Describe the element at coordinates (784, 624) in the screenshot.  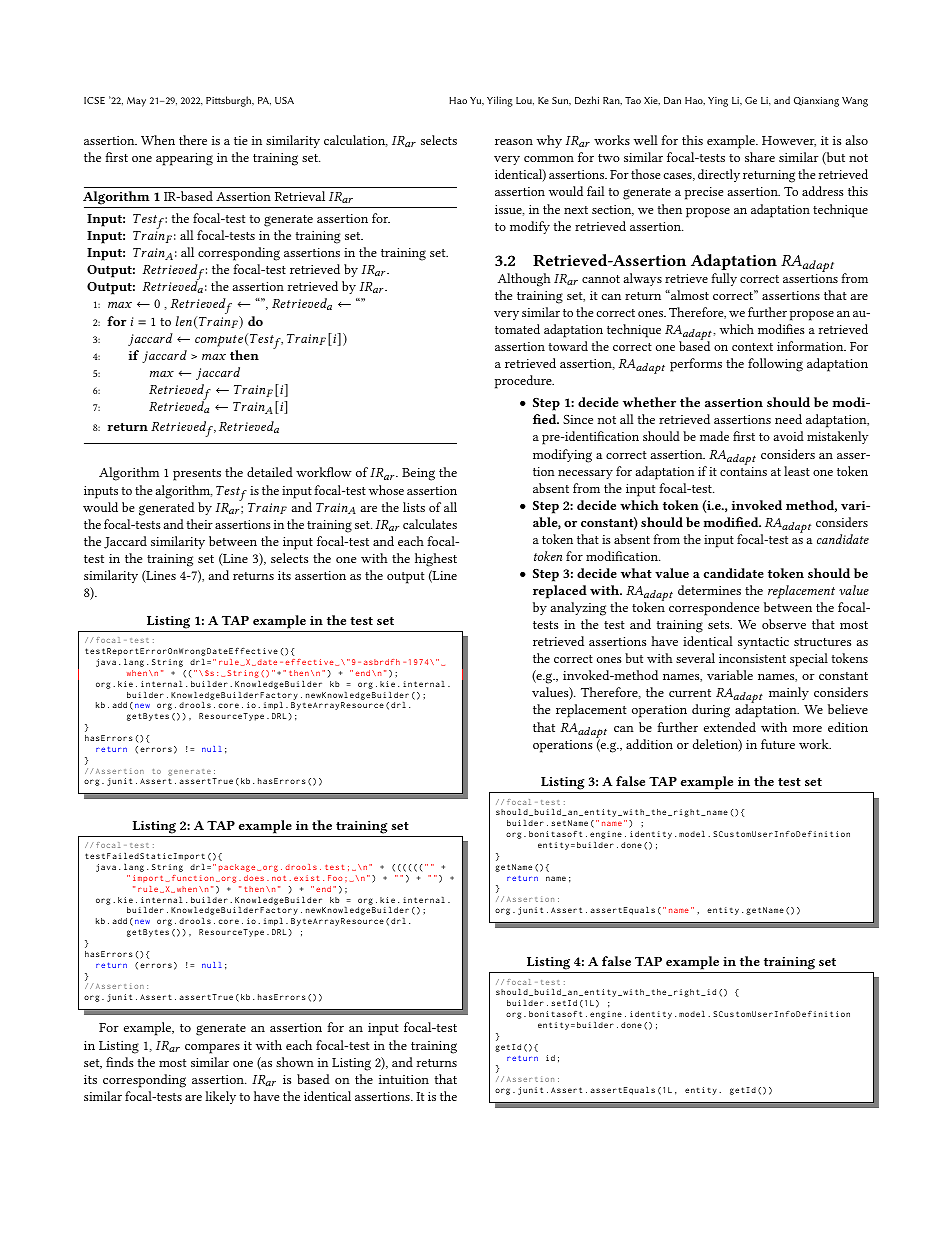
I see `observe` at that location.
